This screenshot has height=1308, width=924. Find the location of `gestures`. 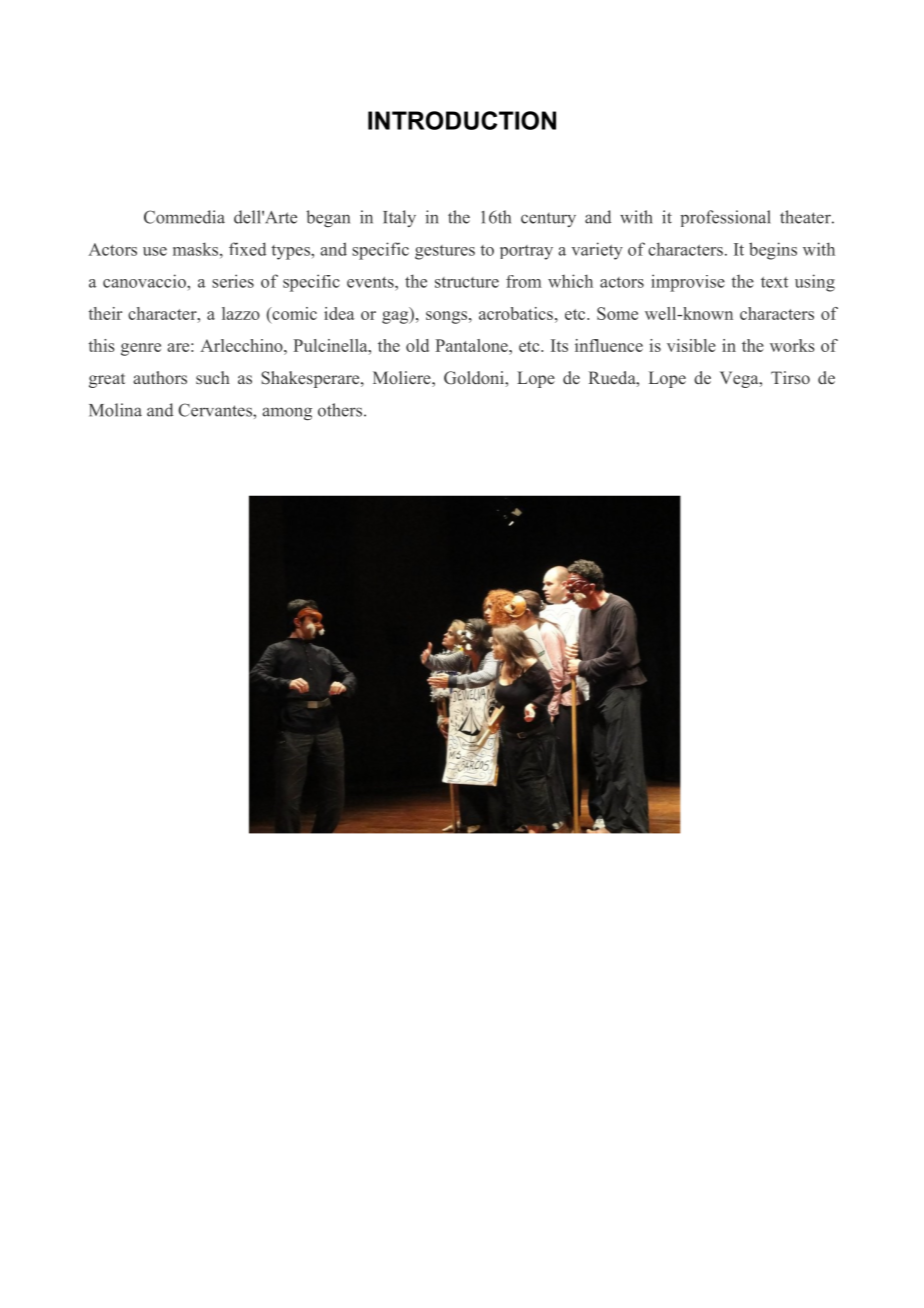

gestures is located at coordinates (445, 252).
